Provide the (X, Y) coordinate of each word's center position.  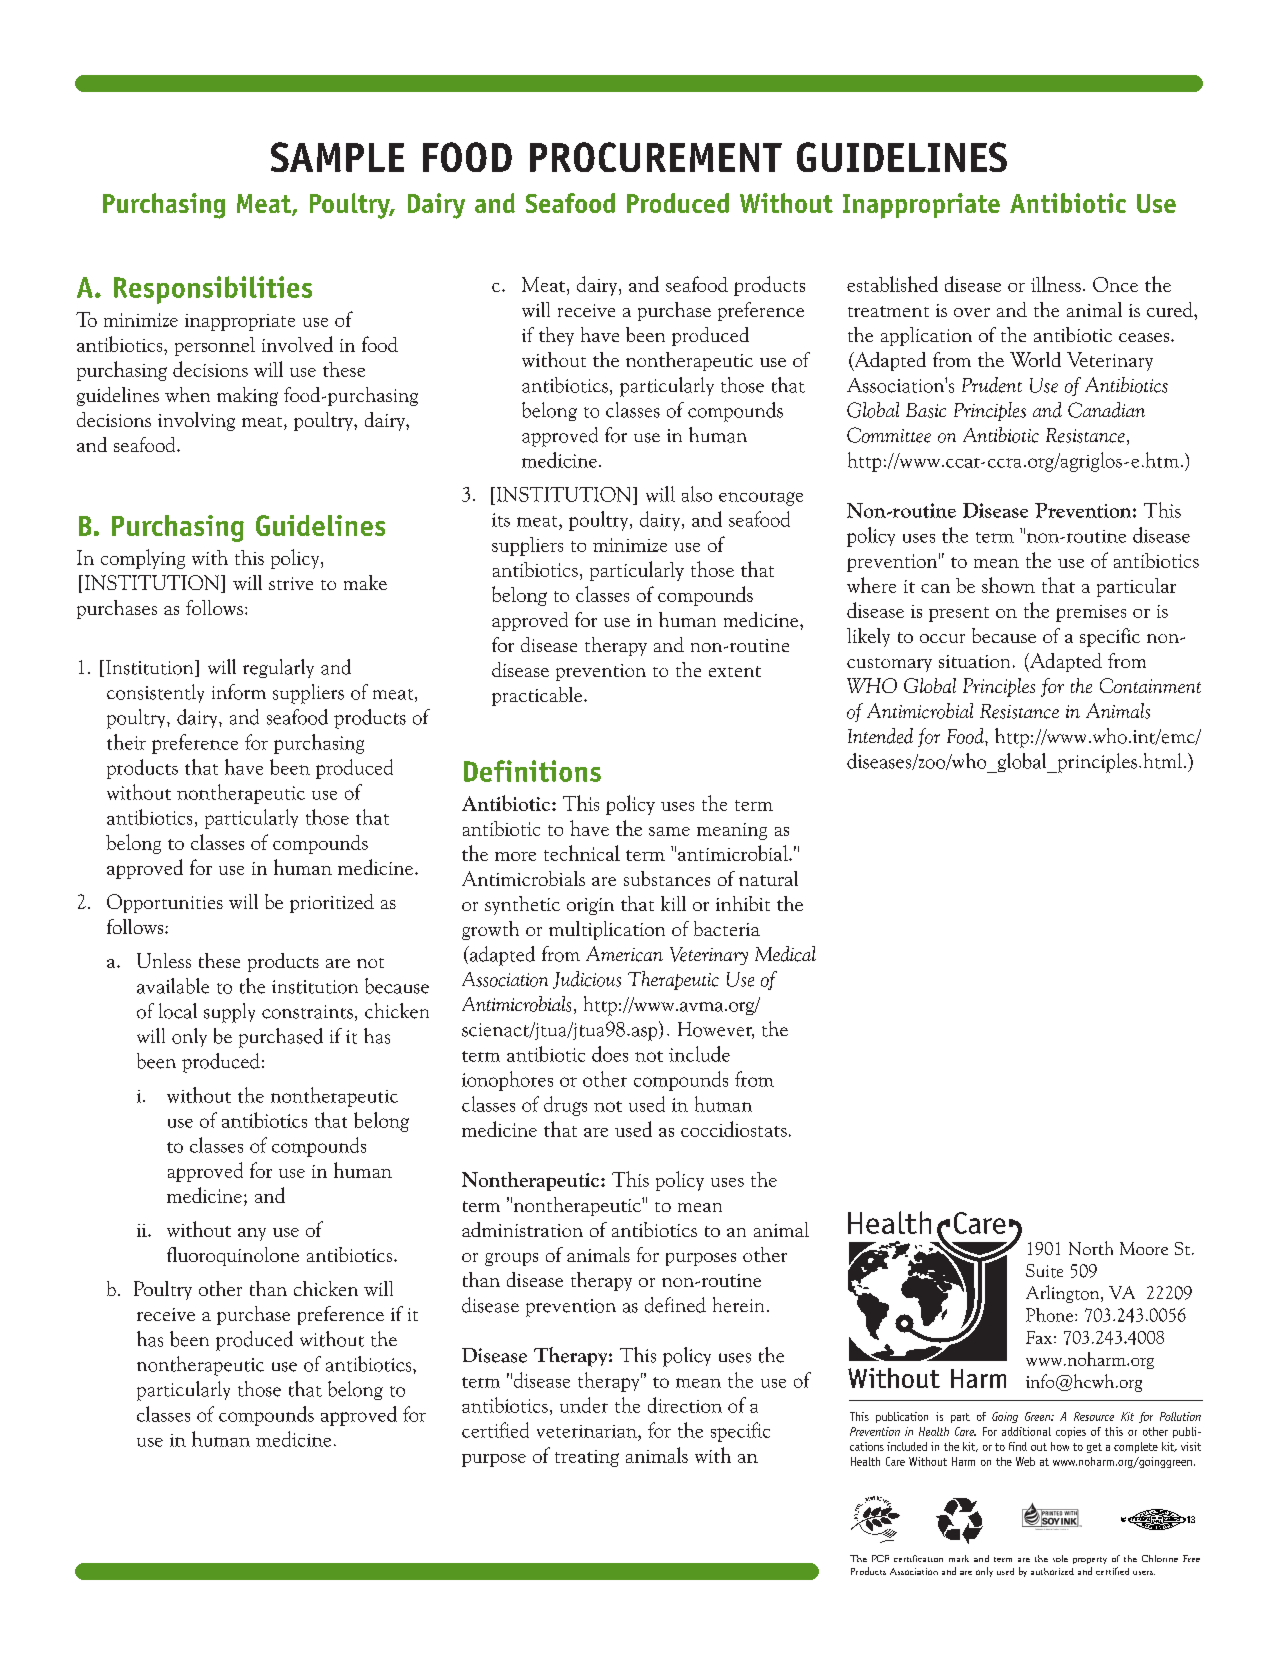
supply (229, 1013)
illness (1056, 284)
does (610, 1054)
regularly (278, 668)
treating (587, 1458)
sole (1060, 1558)
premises (1091, 613)
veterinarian (588, 1431)
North (1091, 1248)
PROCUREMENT (656, 157)
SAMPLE (337, 157)
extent (735, 671)
